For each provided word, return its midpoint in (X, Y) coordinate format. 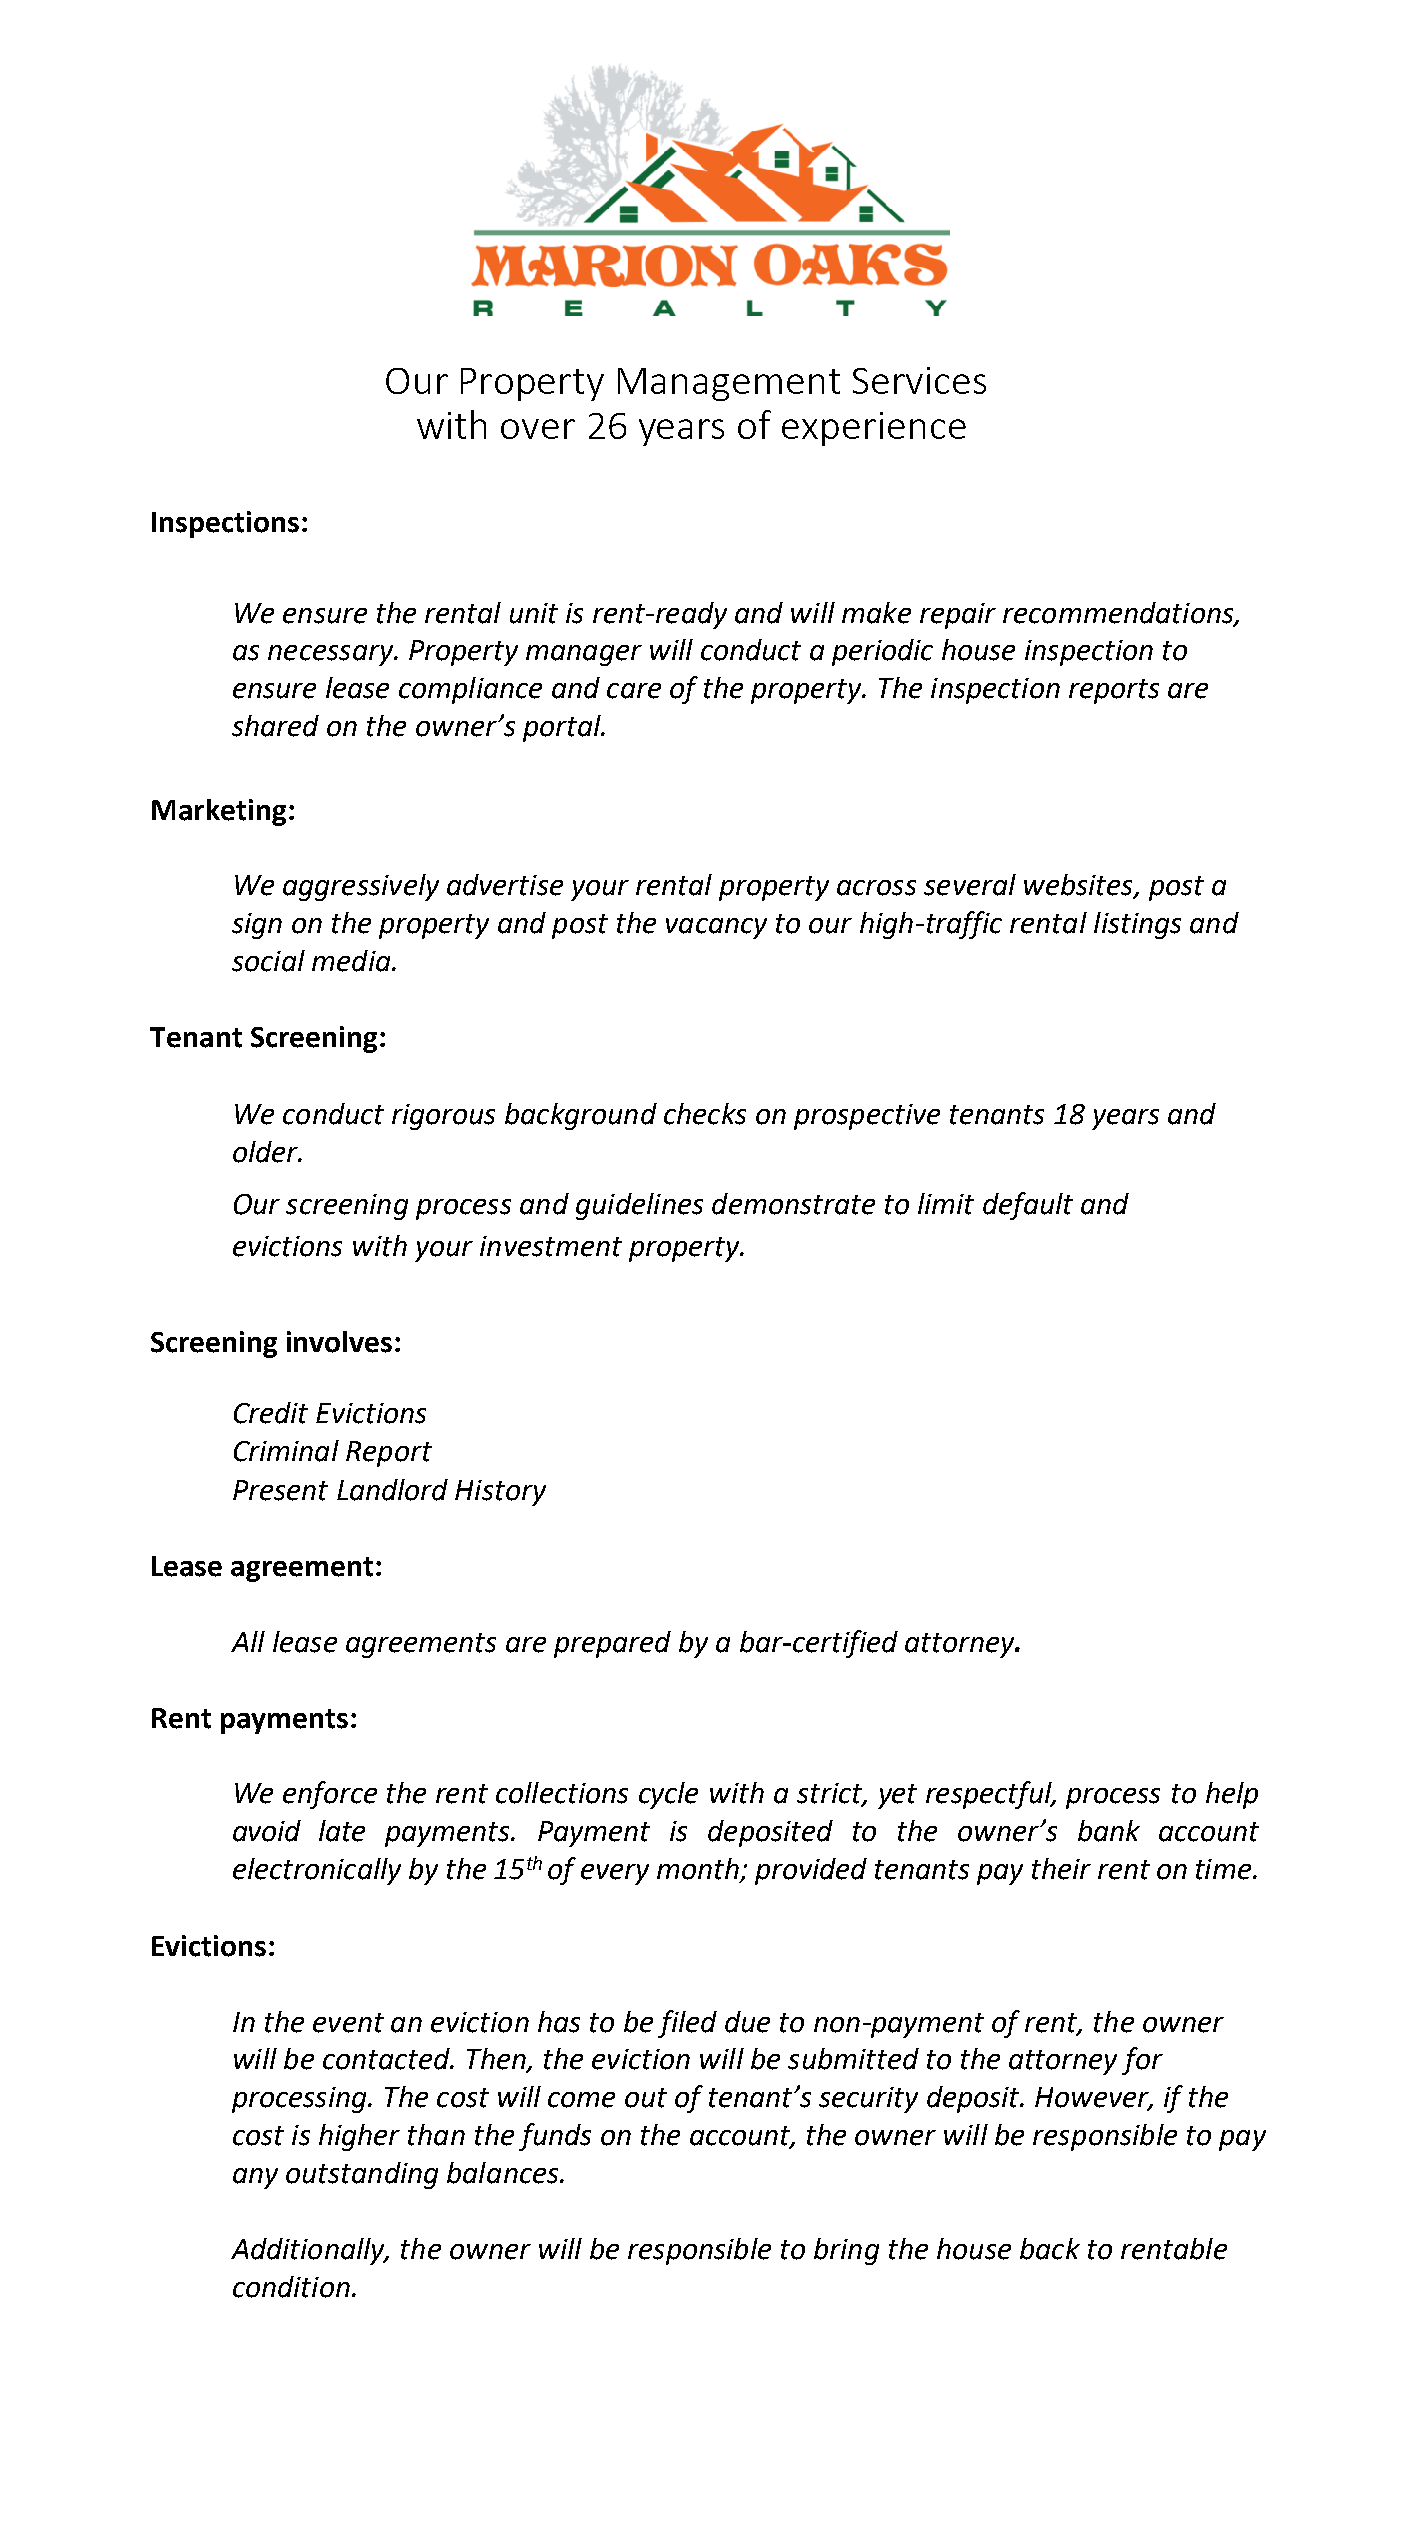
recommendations (1119, 613)
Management (729, 384)
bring (846, 2251)
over (538, 429)
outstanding (362, 2175)
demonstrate (793, 1204)
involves (339, 1342)
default (1028, 1206)
